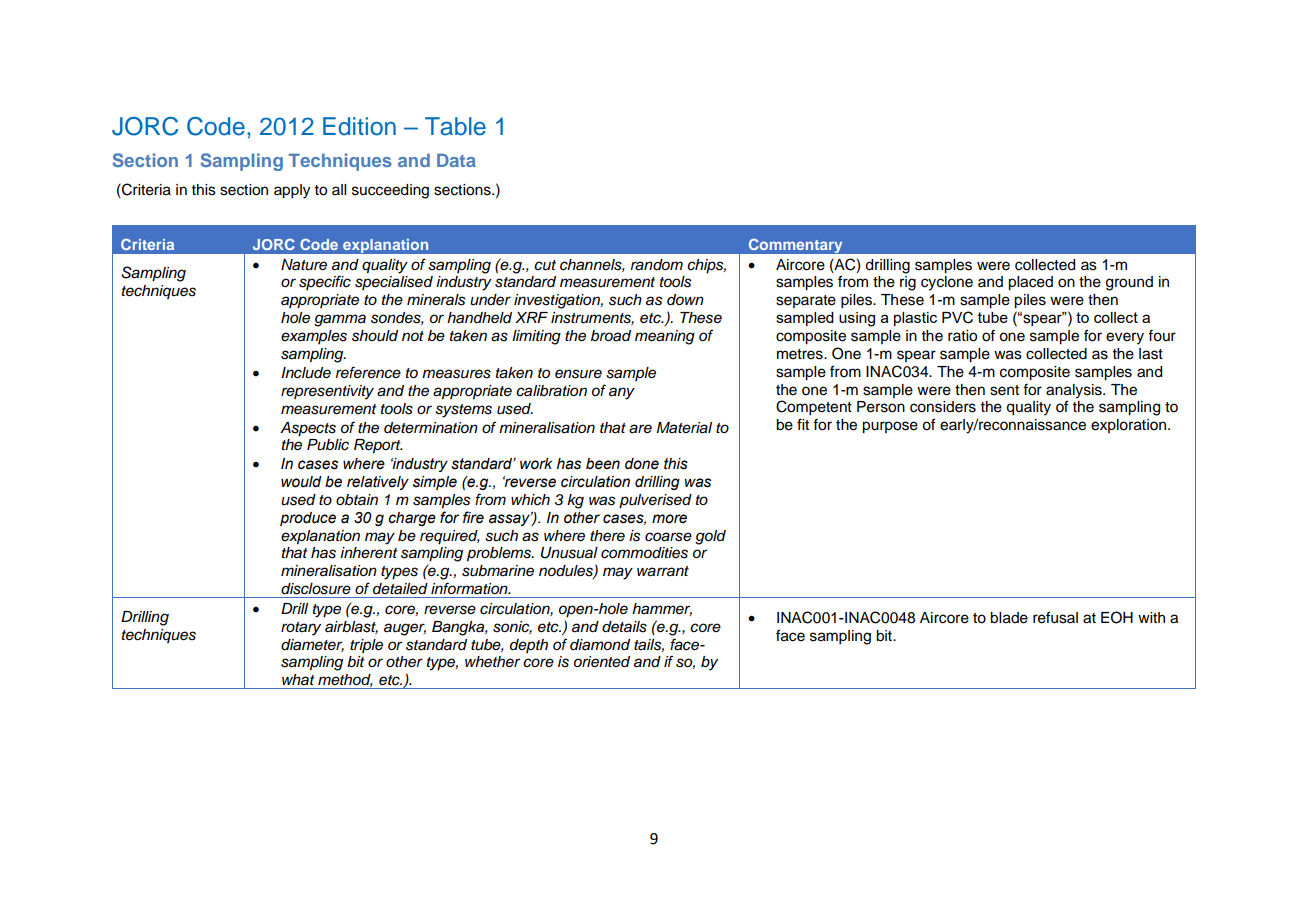 This screenshot has height=924, width=1308. What do you see at coordinates (814, 408) in the screenshot?
I see `Competent` at bounding box center [814, 408].
